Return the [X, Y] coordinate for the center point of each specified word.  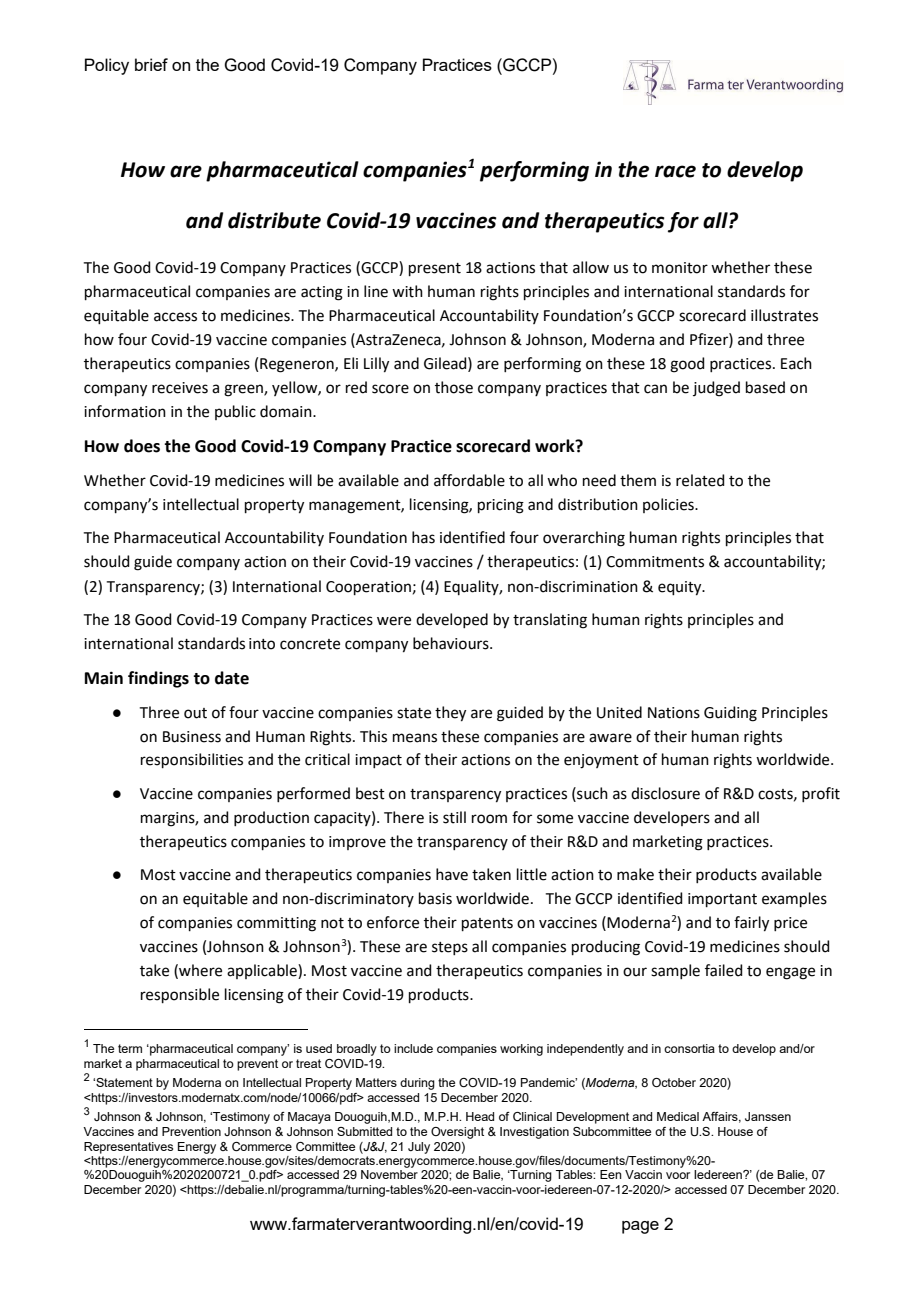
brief [151, 64]
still [454, 817]
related [700, 480]
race [675, 171]
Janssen [768, 1116]
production [271, 818]
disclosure [665, 793]
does [142, 446]
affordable [469, 480]
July [419, 1148]
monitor [680, 268]
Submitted [364, 1131]
